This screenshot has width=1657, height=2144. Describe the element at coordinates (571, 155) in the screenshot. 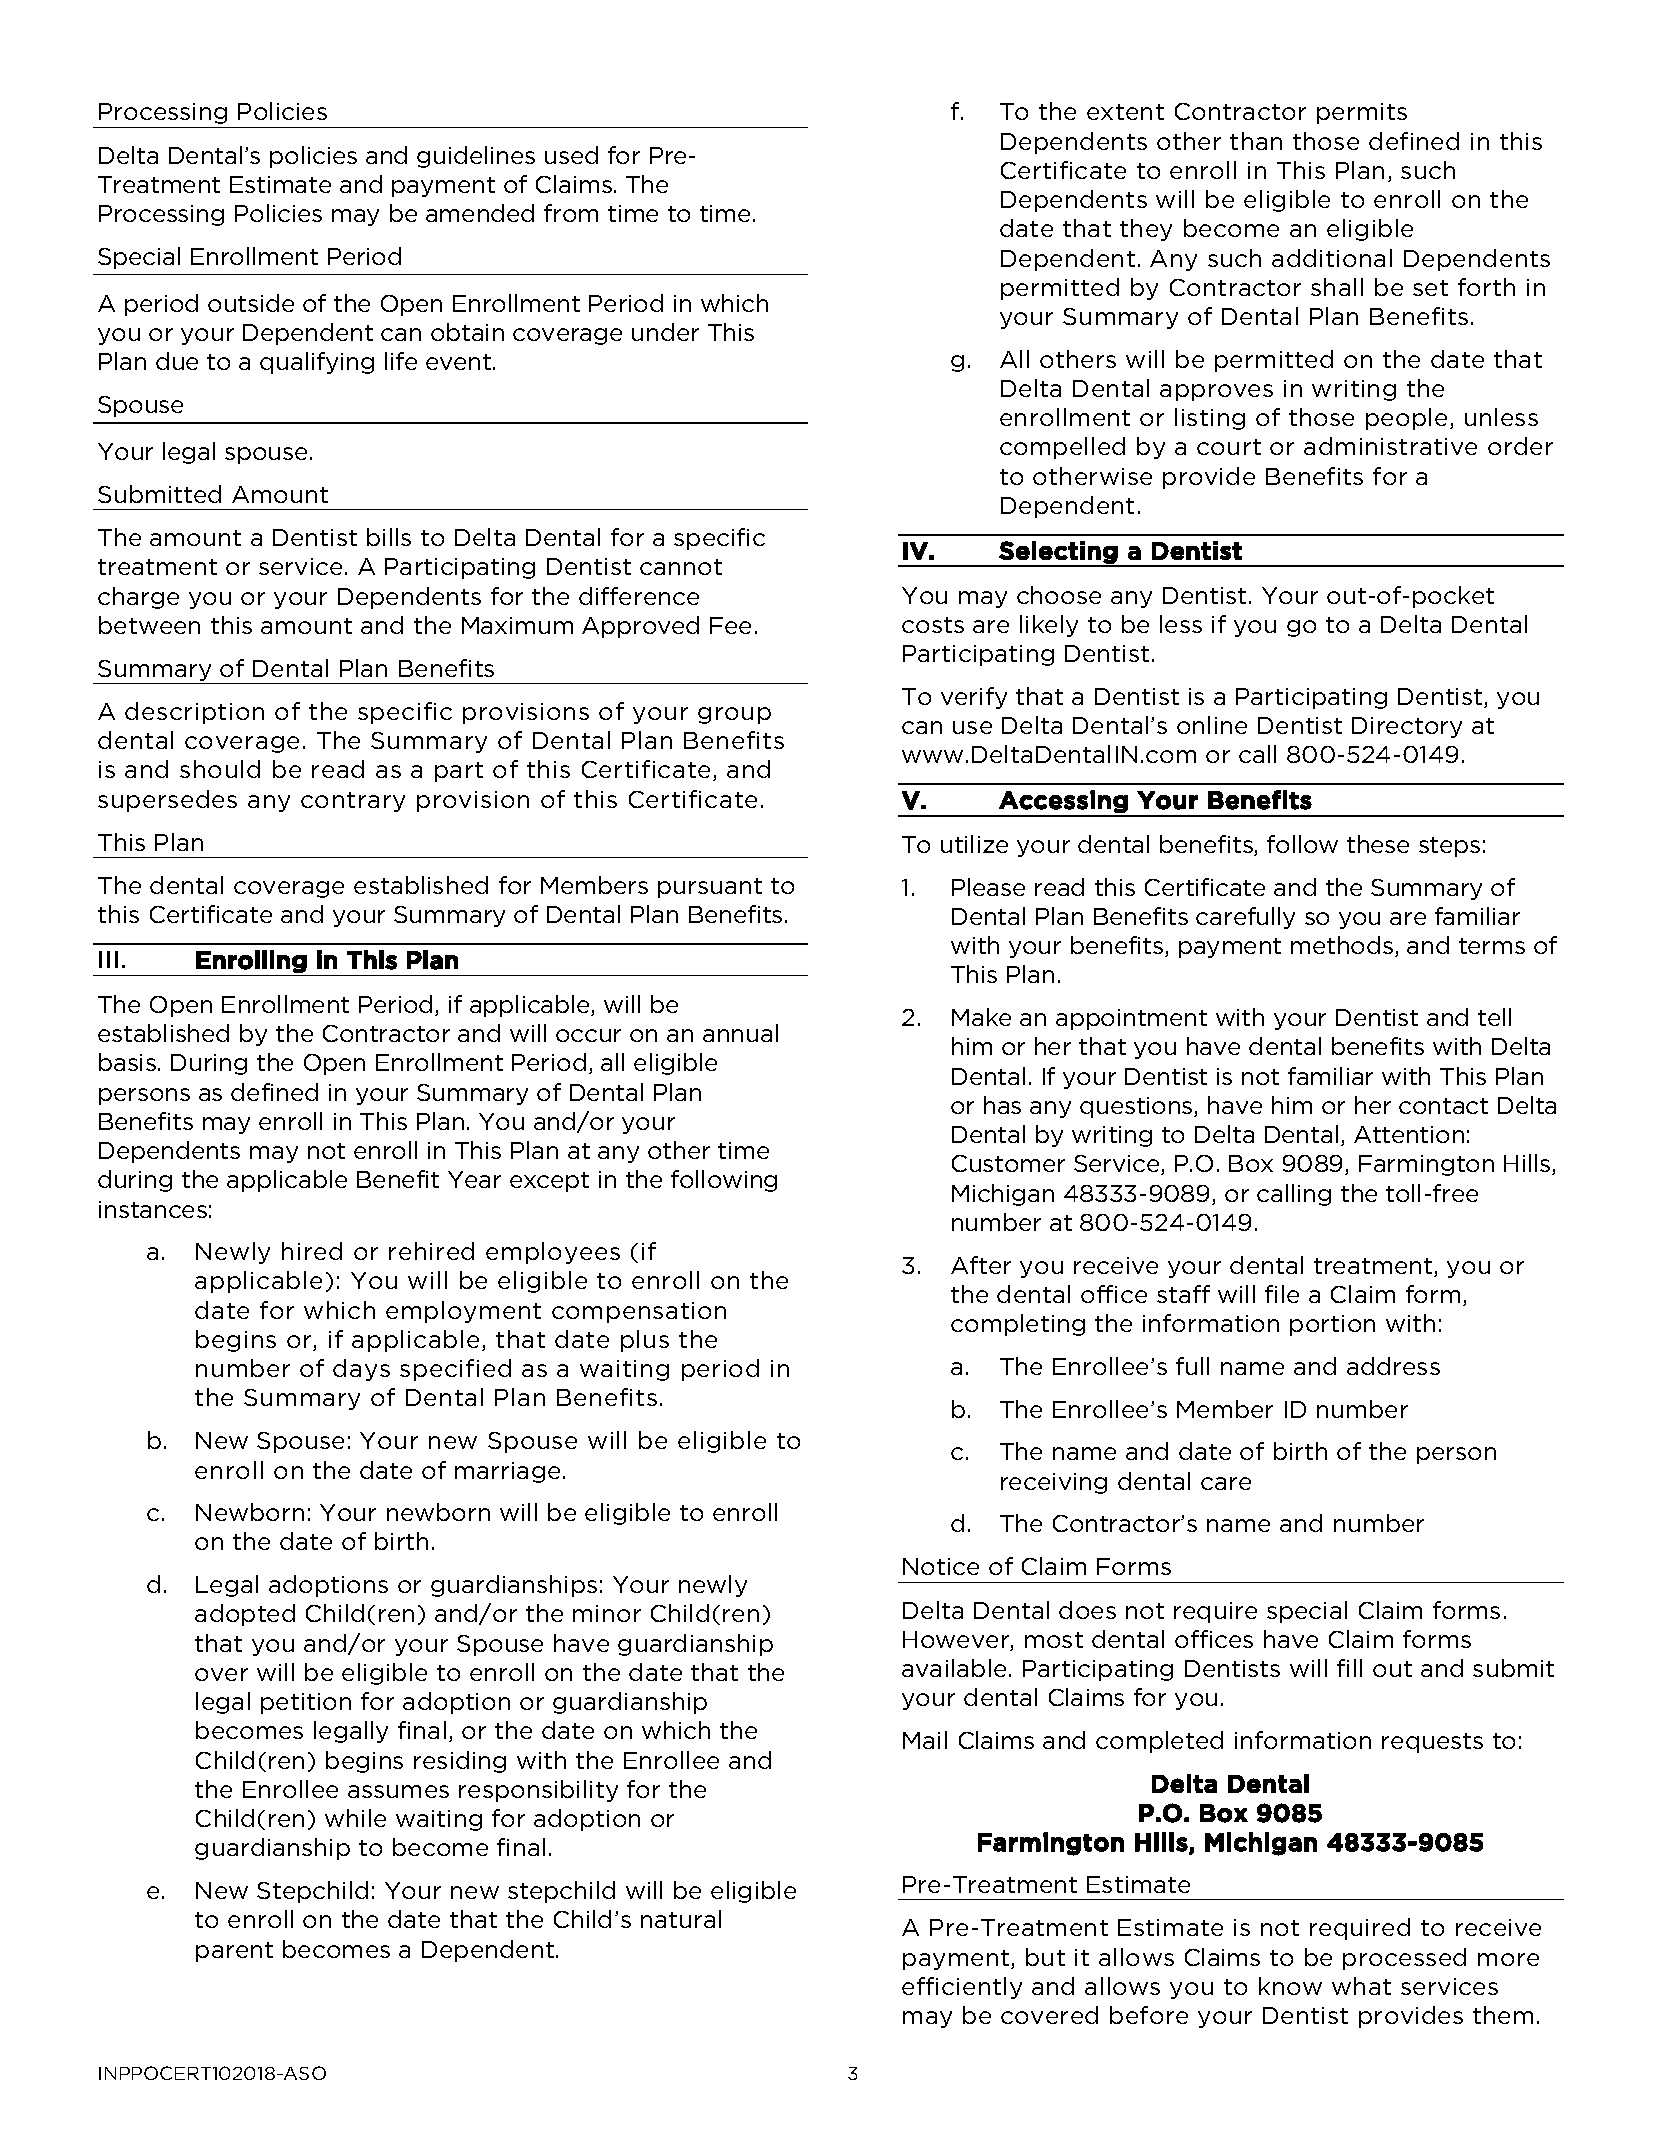

I see `used` at that location.
